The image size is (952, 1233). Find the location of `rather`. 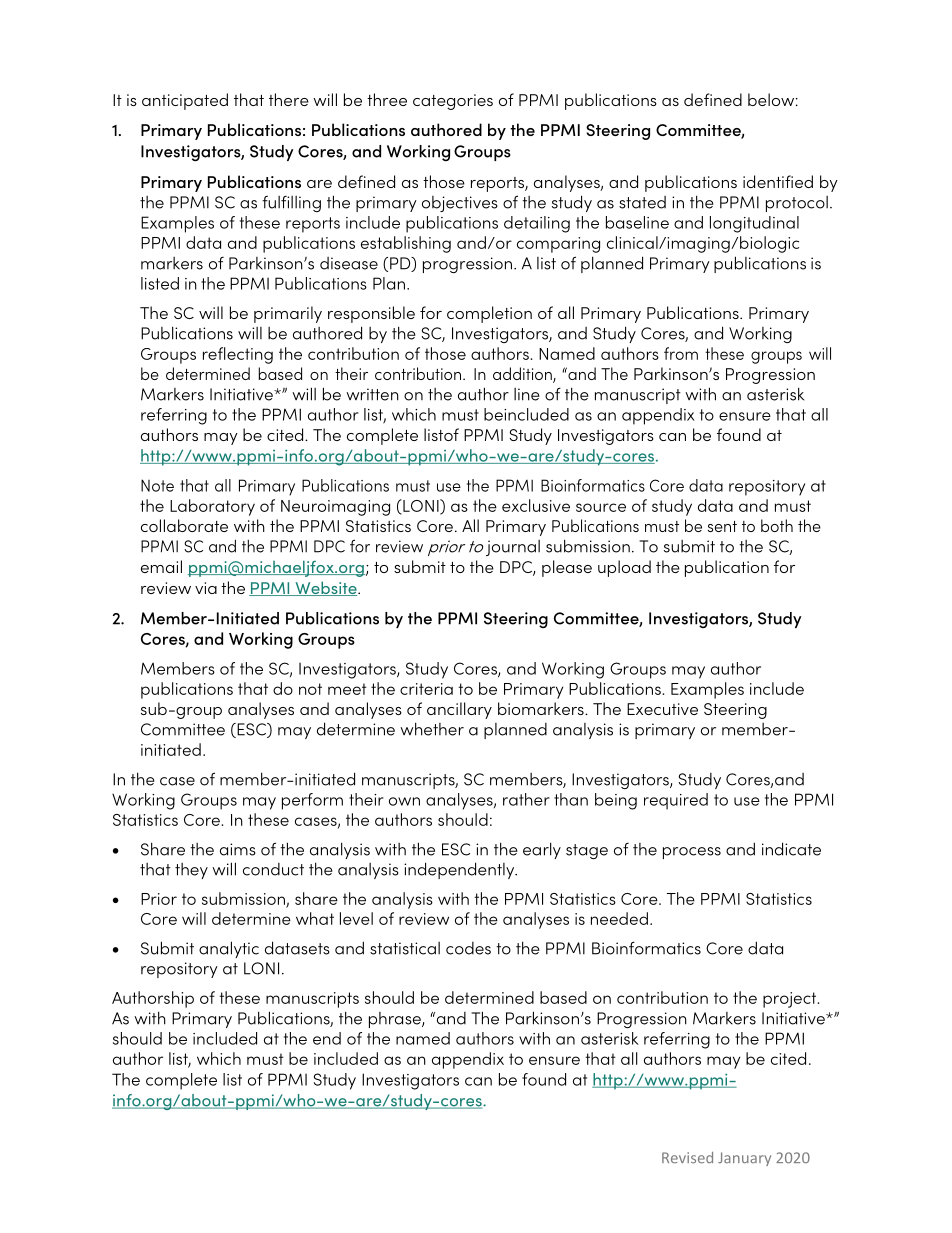

rather is located at coordinates (526, 799).
